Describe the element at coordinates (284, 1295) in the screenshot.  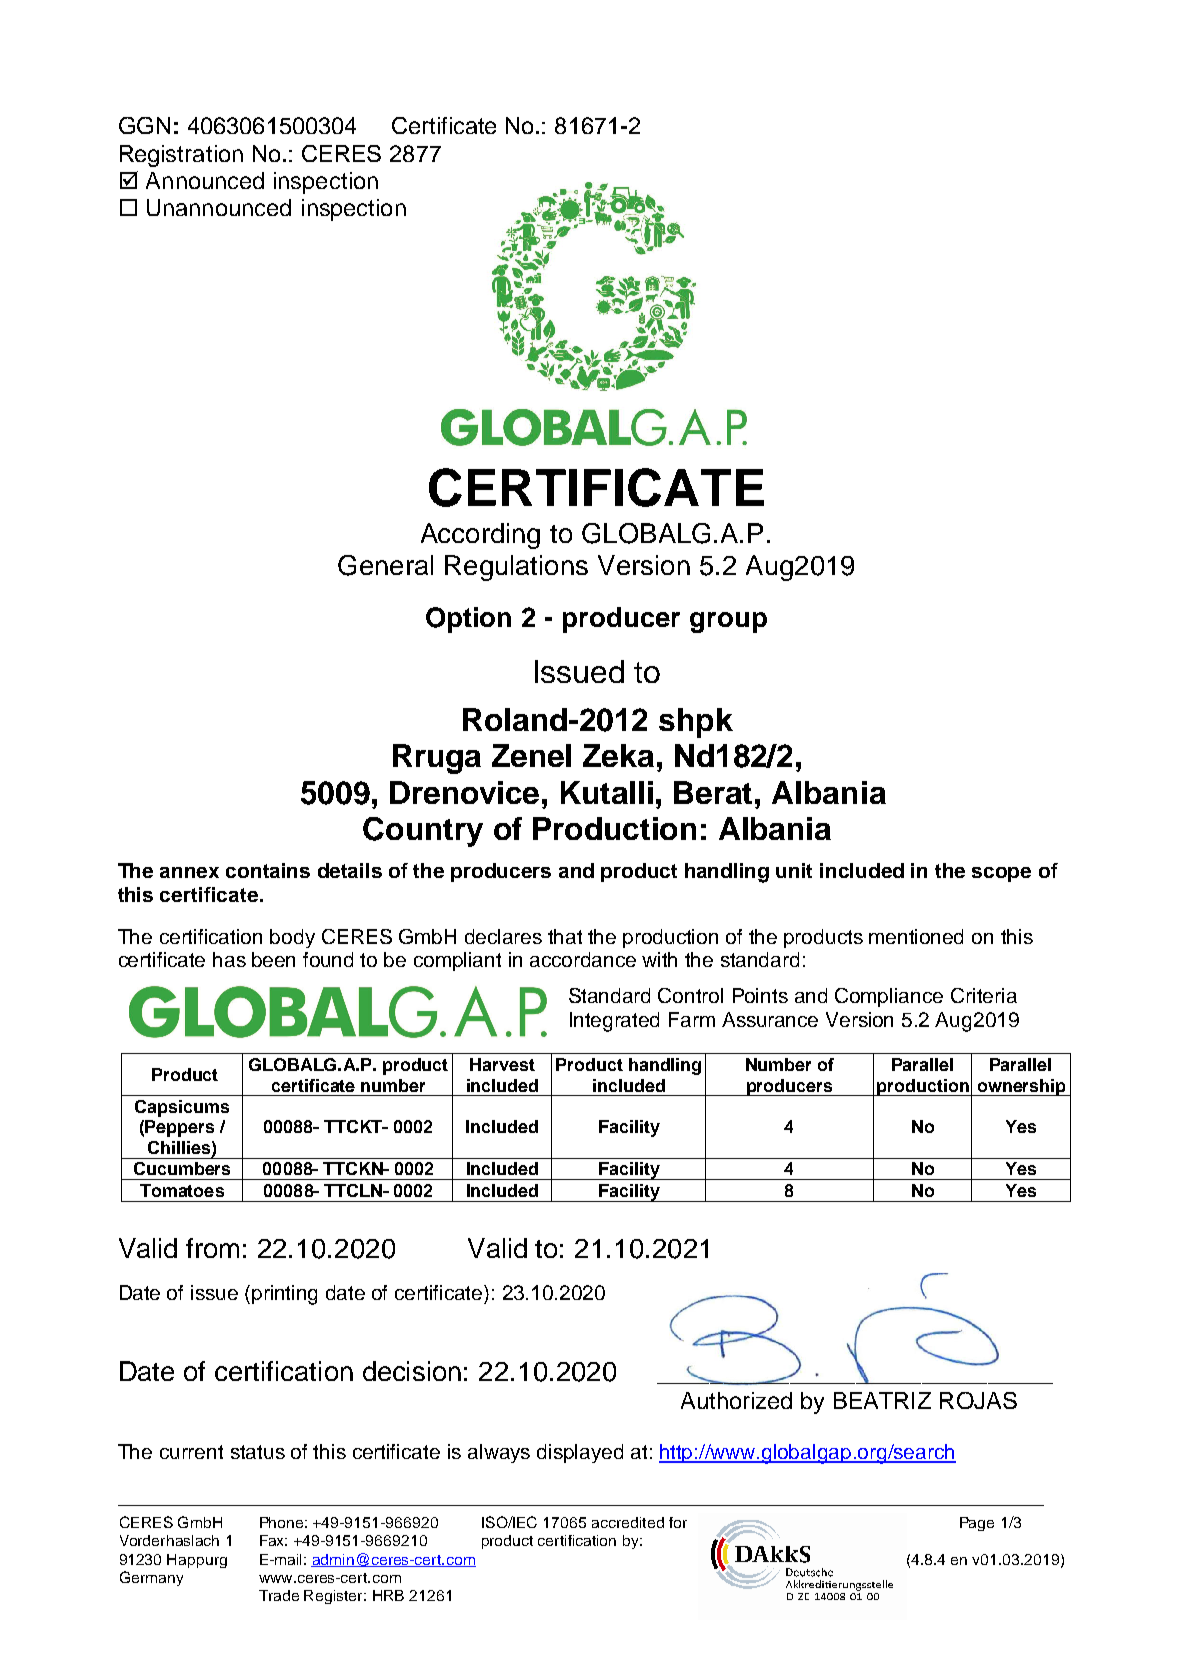
I see `printing` at that location.
